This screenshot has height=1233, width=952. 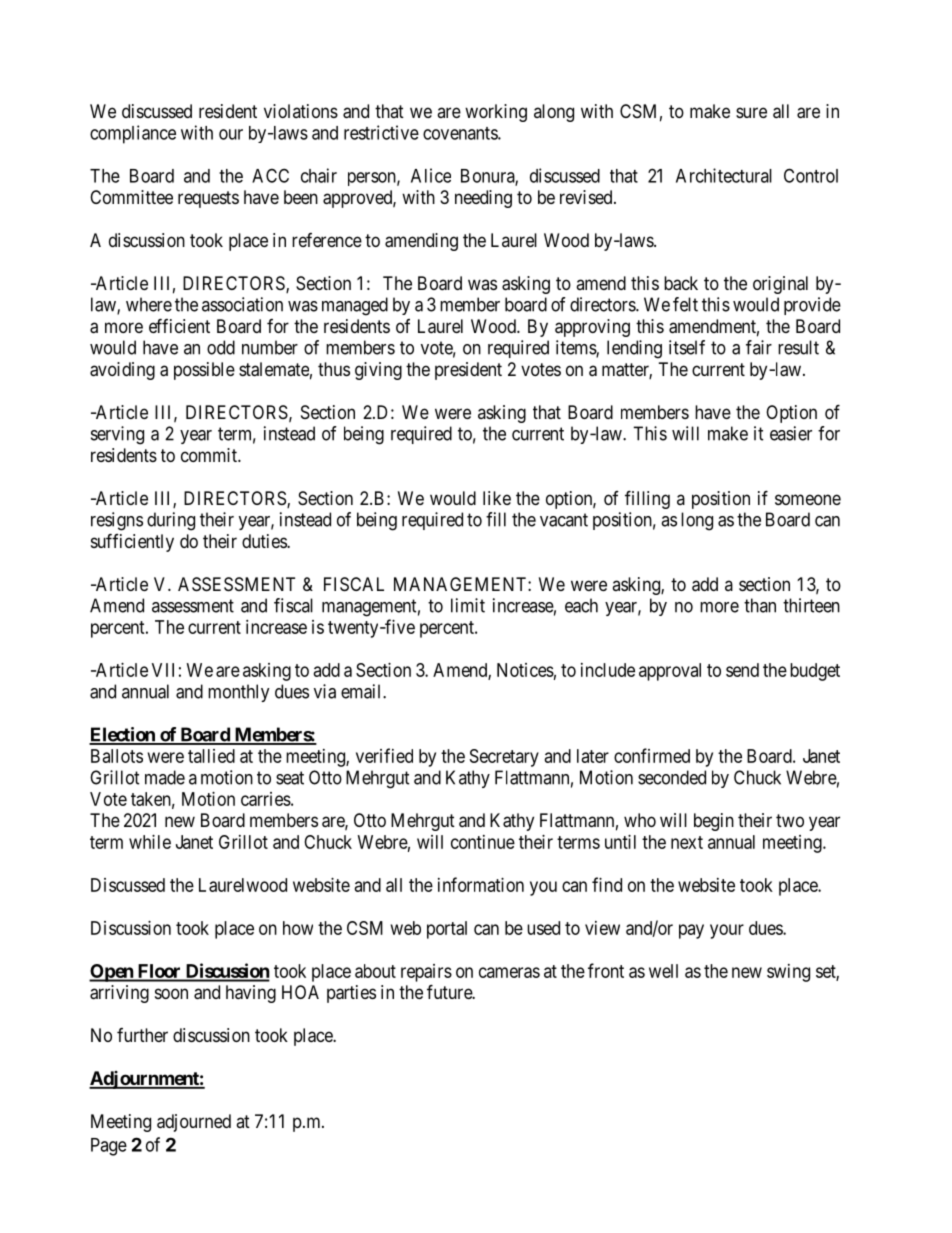 I want to click on next, so click(x=687, y=842).
